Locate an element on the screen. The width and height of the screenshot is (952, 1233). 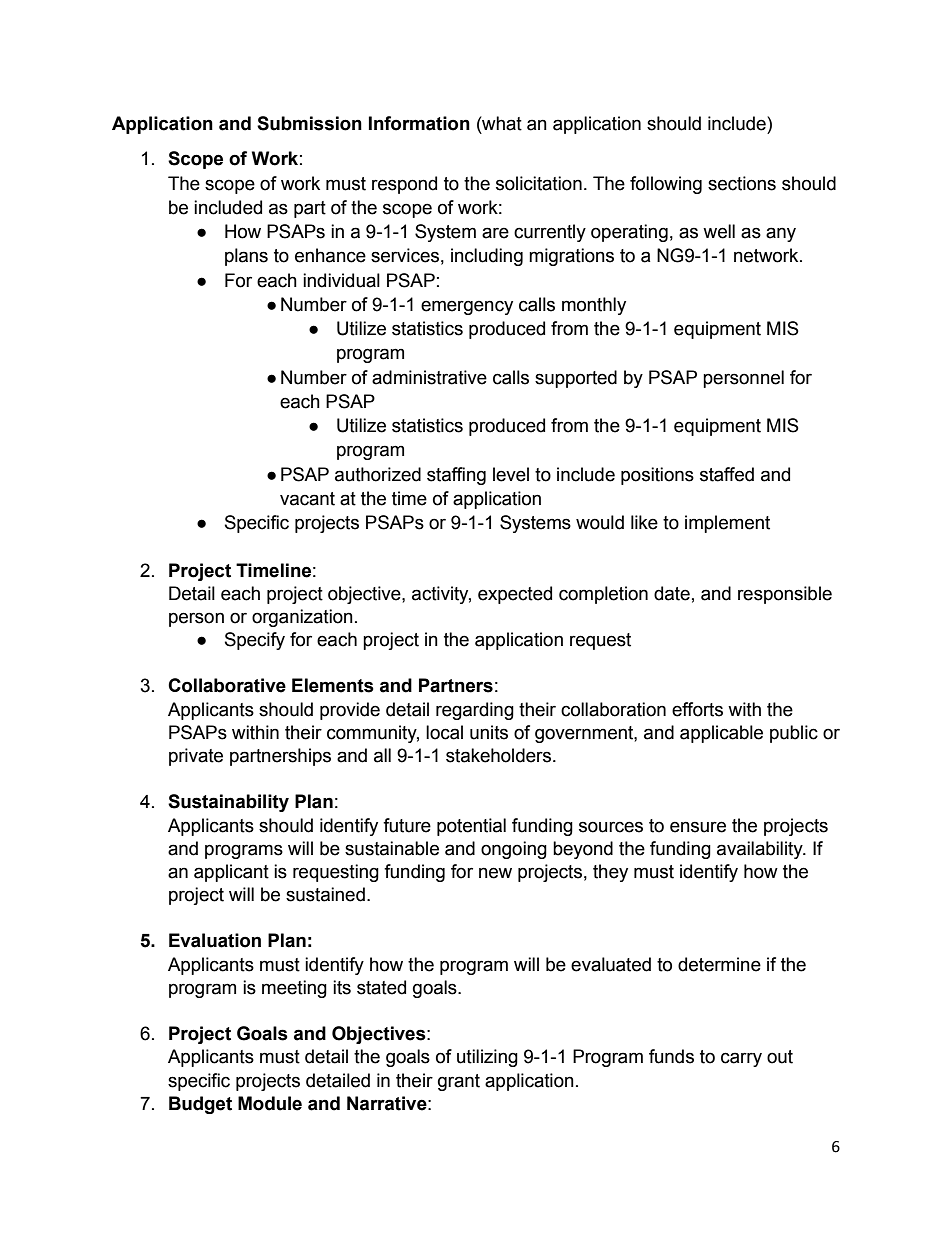
Module is located at coordinates (270, 1103).
